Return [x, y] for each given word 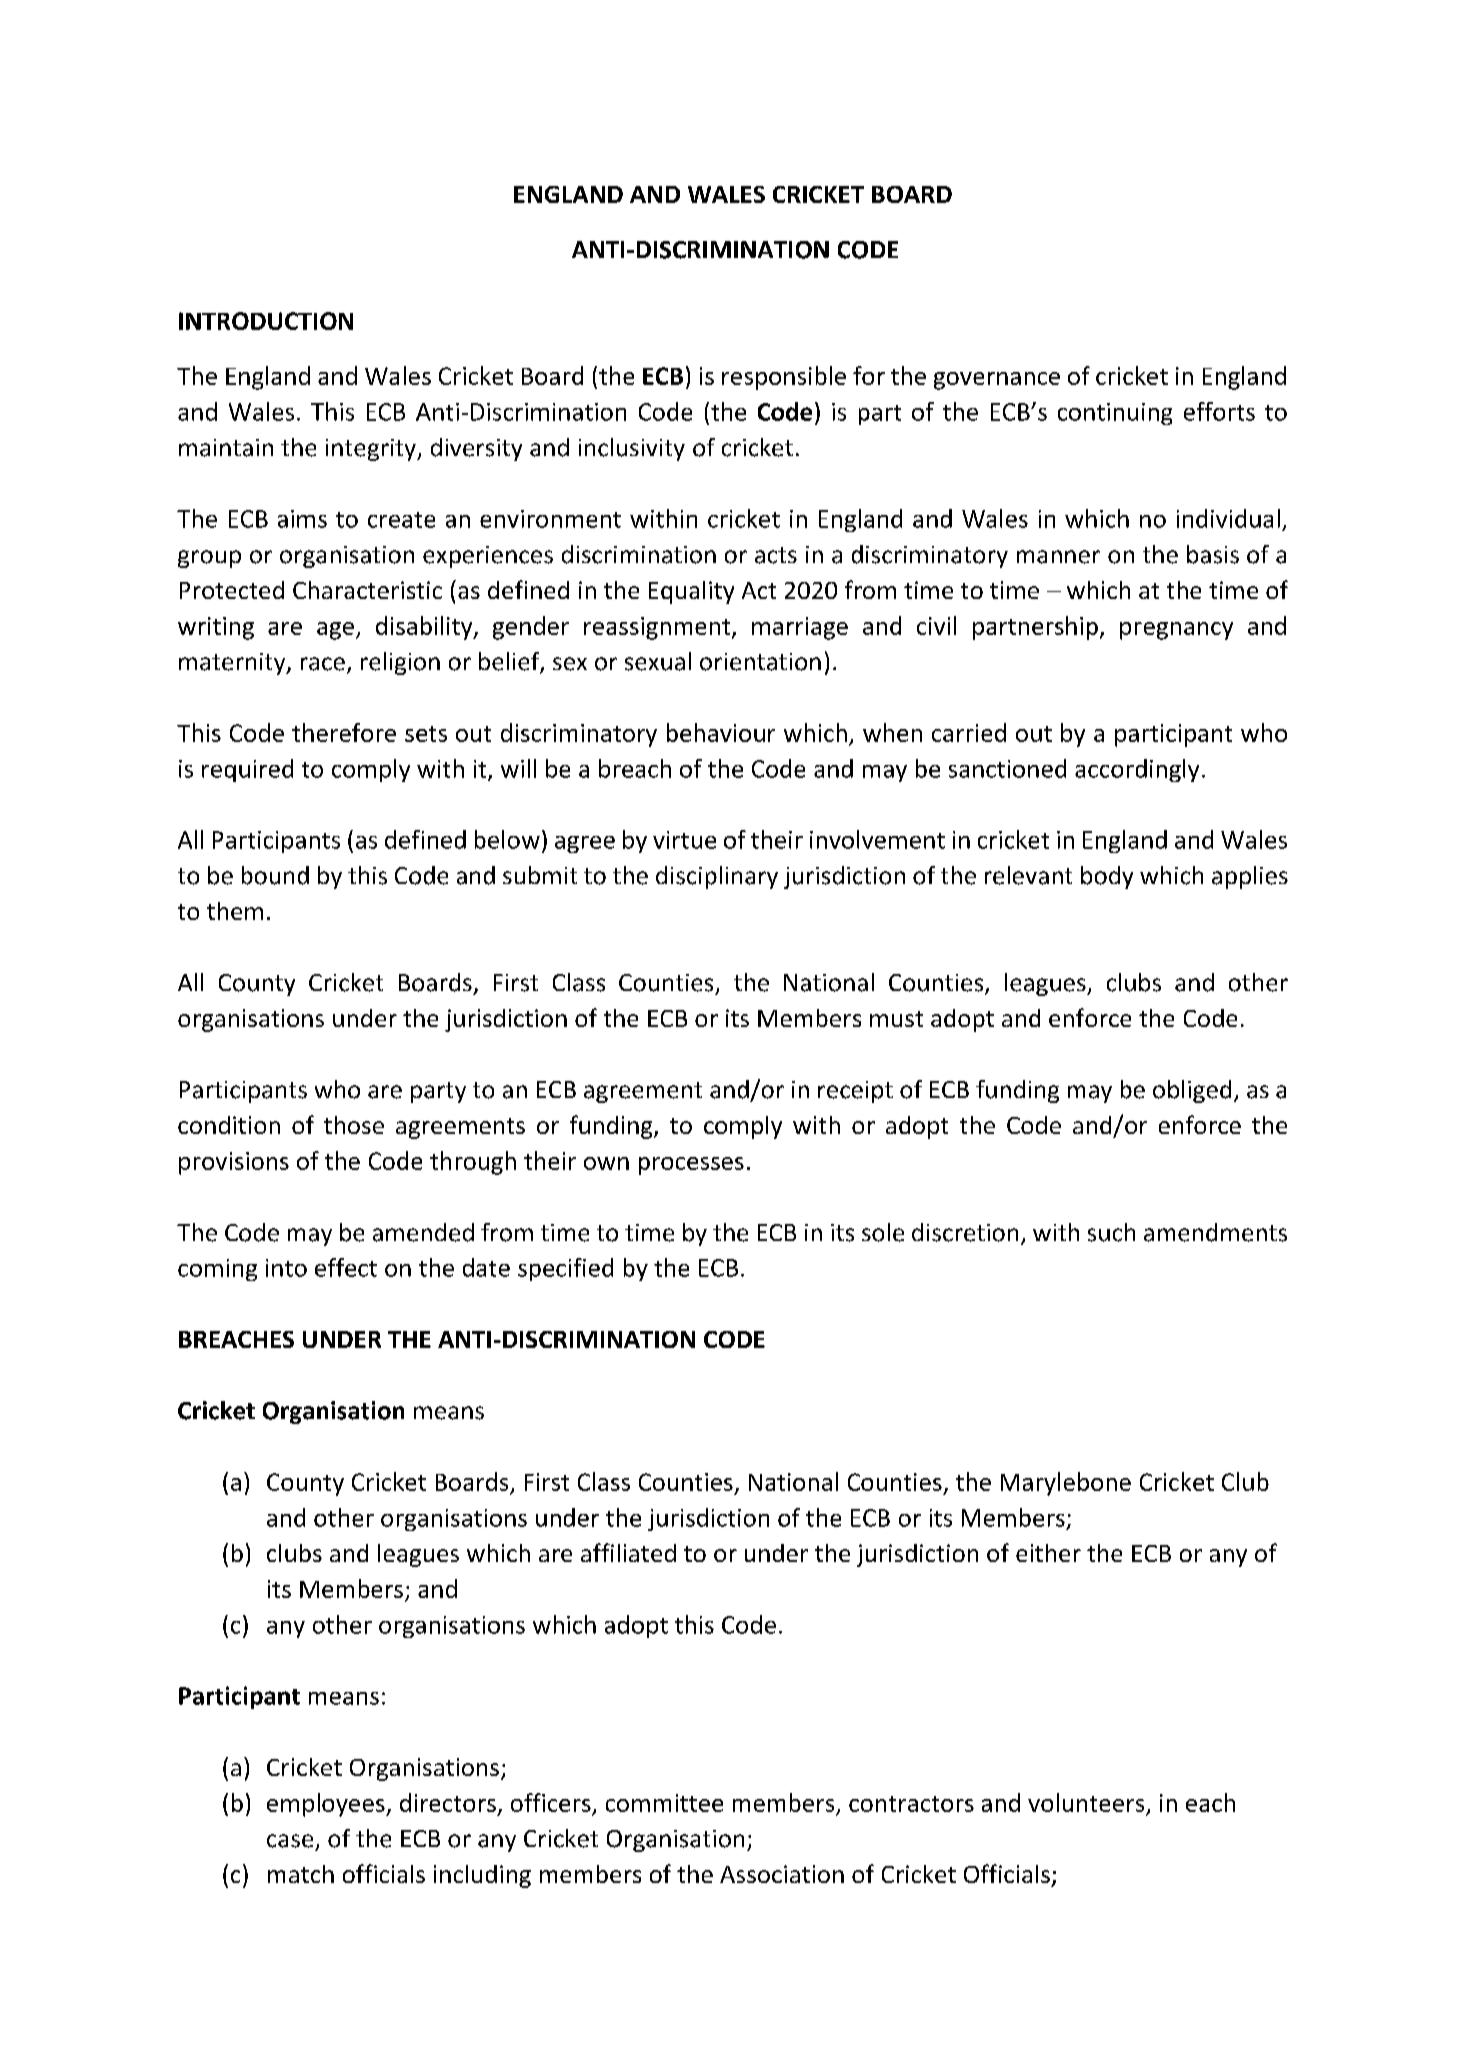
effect [346, 1267]
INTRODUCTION [266, 321]
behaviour [721, 732]
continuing [1115, 414]
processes [691, 1166]
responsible [784, 378]
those [354, 1125]
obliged [1192, 1091]
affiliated [628, 1552]
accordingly [1137, 770]
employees [327, 1805]
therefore [344, 732]
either [1048, 1553]
